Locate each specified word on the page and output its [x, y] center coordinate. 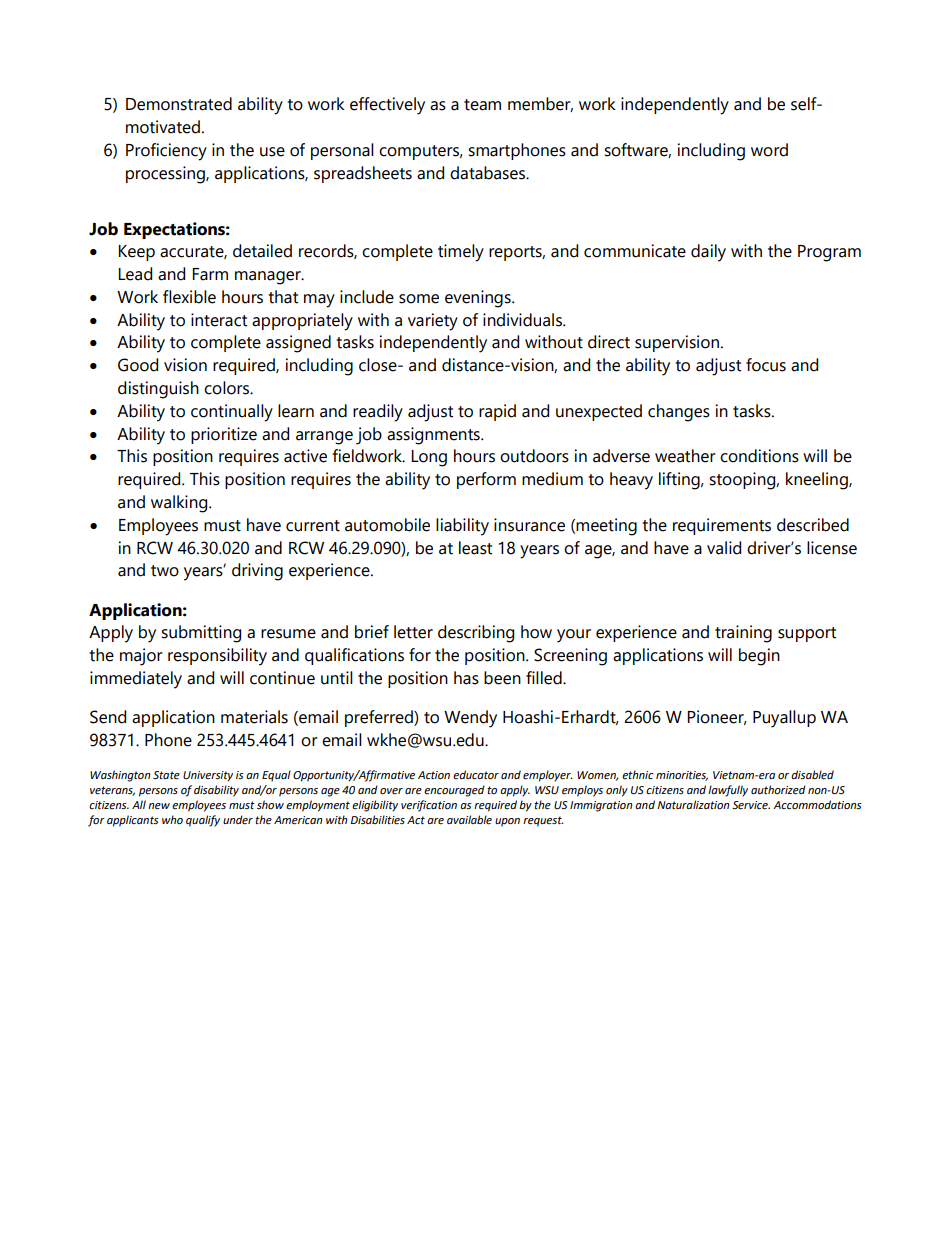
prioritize [224, 435]
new [159, 806]
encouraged [454, 791]
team [482, 105]
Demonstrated [179, 104]
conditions [759, 456]
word [769, 150]
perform [486, 480]
